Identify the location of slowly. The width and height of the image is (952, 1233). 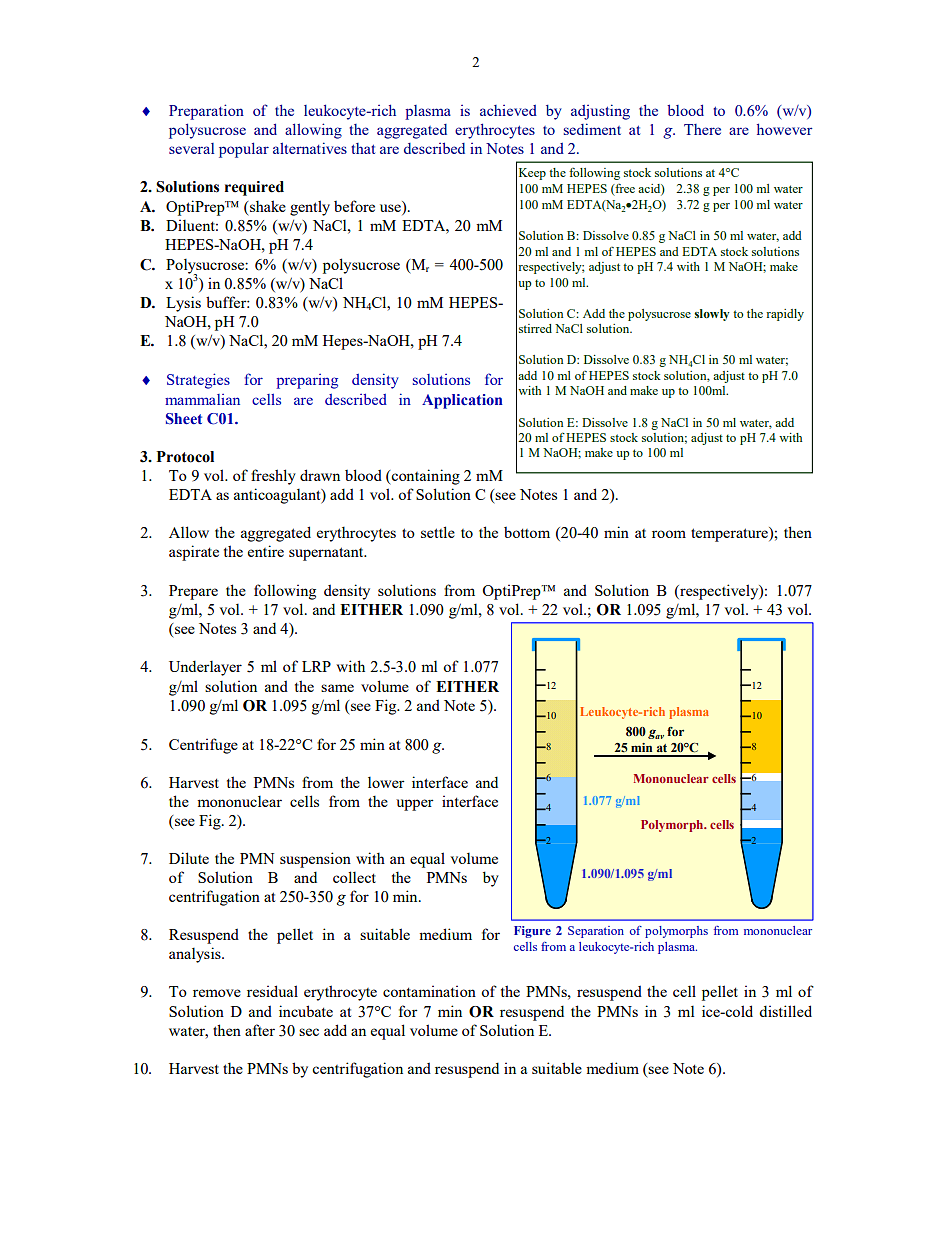
(712, 315).
